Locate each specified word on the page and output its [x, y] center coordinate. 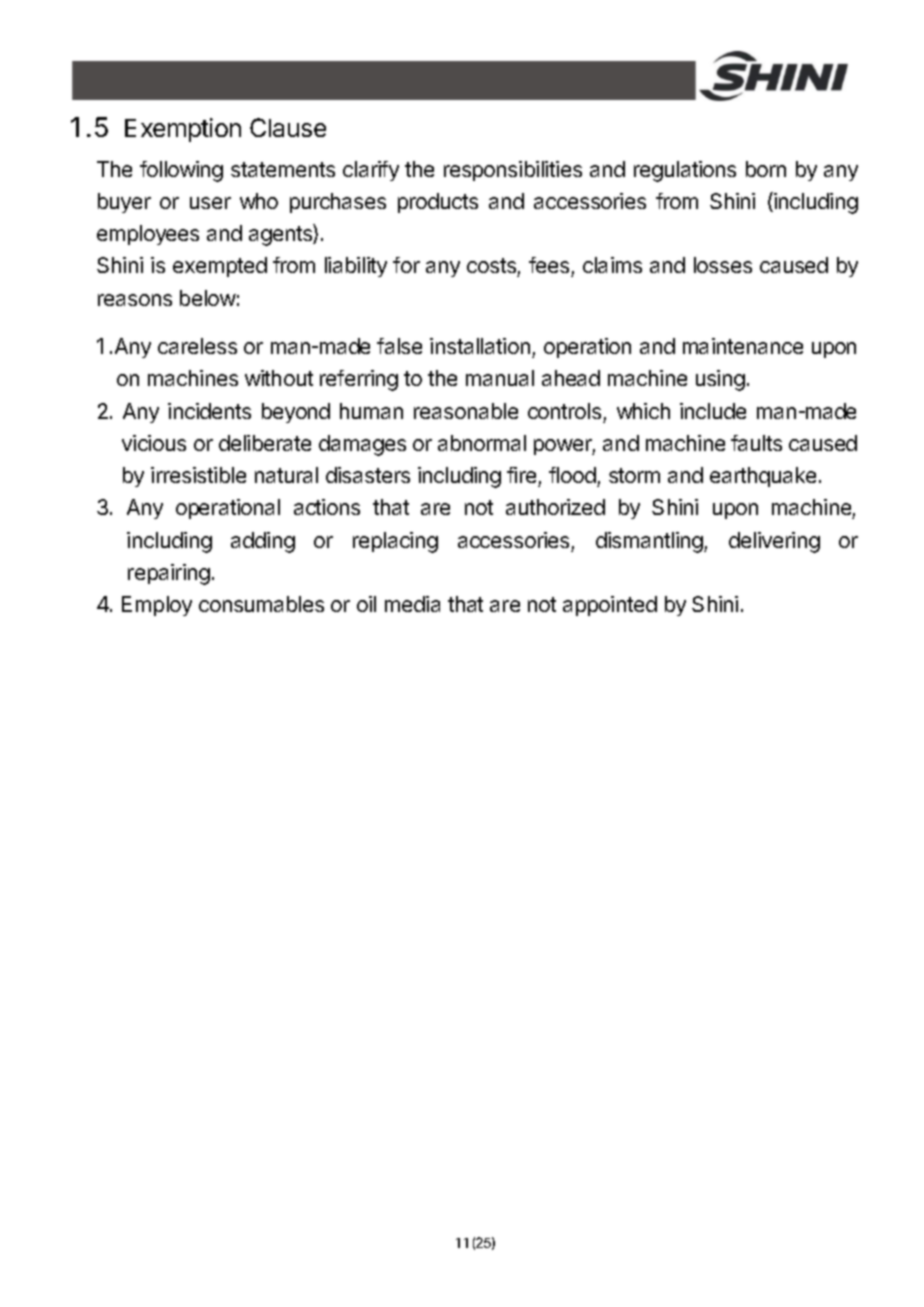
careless [197, 346]
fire [521, 475]
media [412, 604]
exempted [220, 267]
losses [723, 265]
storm [634, 475]
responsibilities [513, 171]
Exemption [183, 130]
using [720, 380]
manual [500, 378]
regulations [685, 171]
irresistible [198, 475]
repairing [169, 574]
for [406, 265]
